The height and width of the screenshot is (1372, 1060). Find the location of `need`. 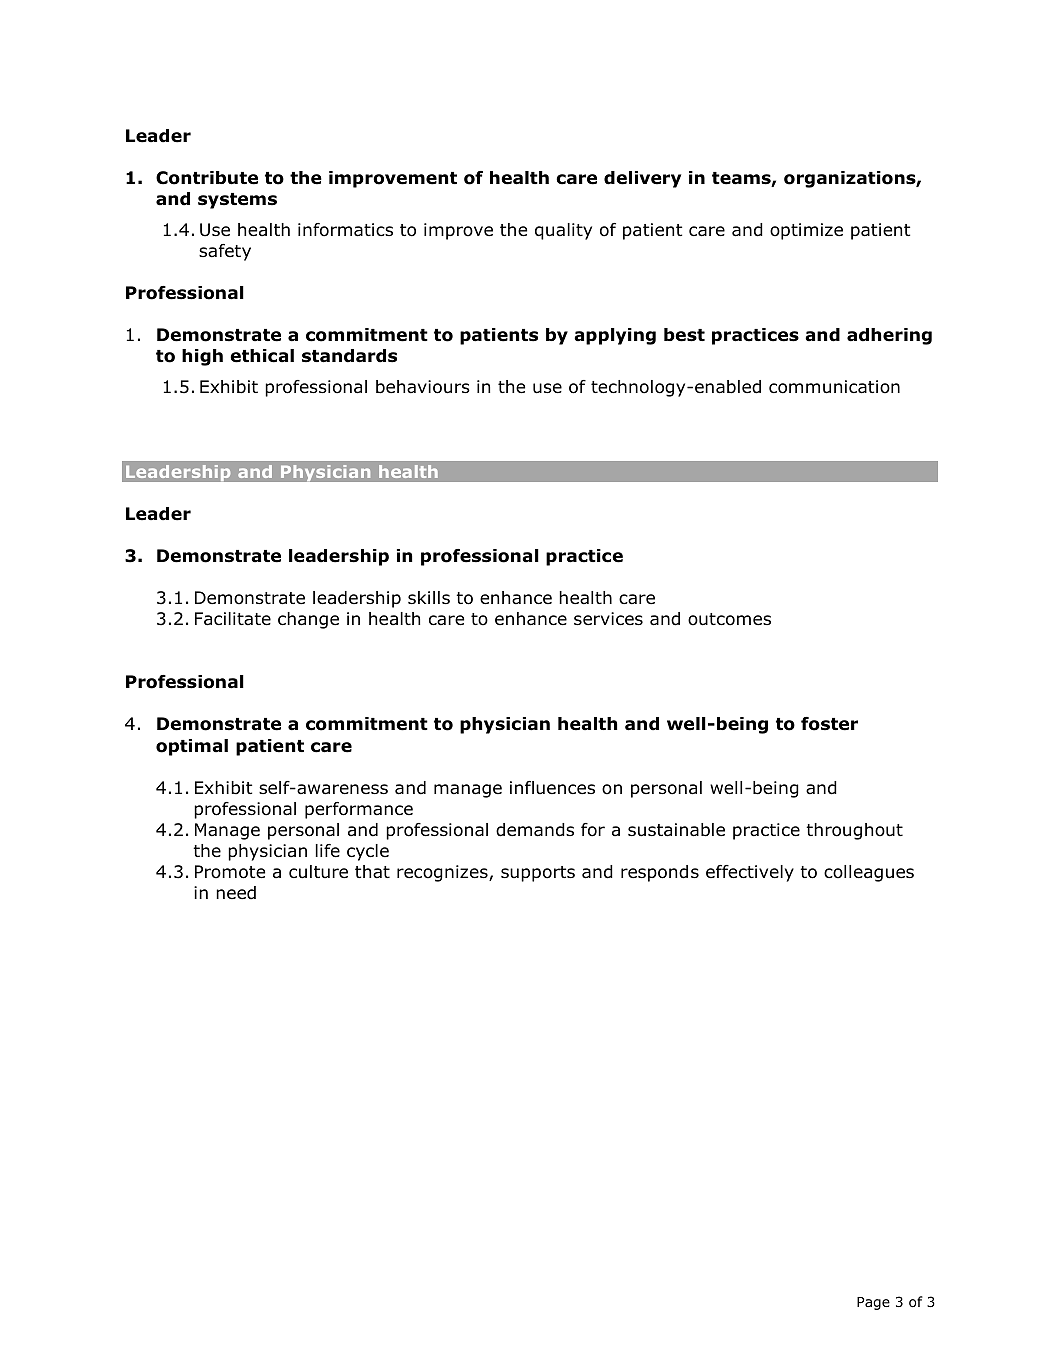

need is located at coordinates (236, 893).
